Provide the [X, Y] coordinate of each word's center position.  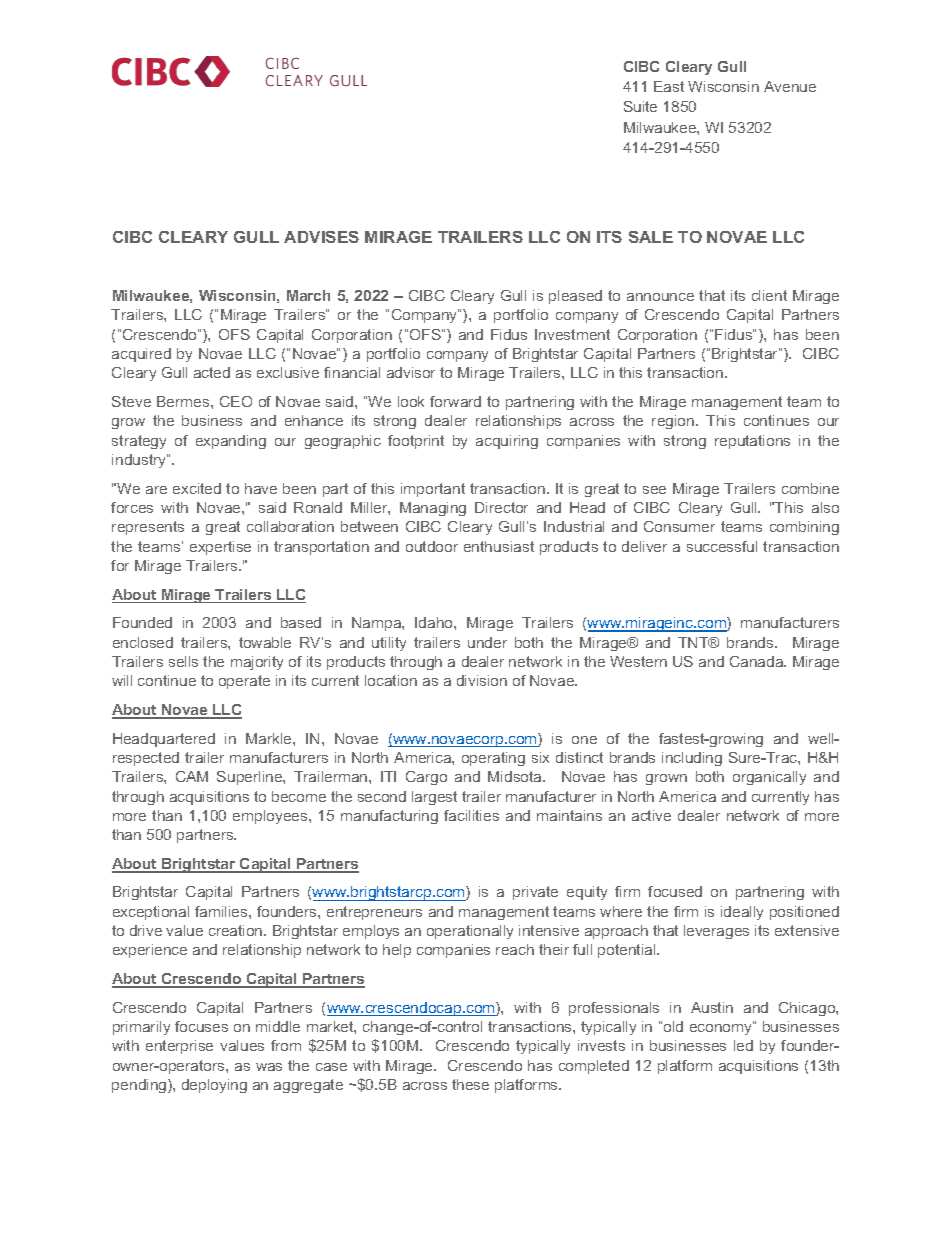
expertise [220, 548]
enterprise [179, 1047]
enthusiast [499, 546]
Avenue [790, 86]
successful [722, 546]
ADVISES [321, 237]
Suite [640, 106]
